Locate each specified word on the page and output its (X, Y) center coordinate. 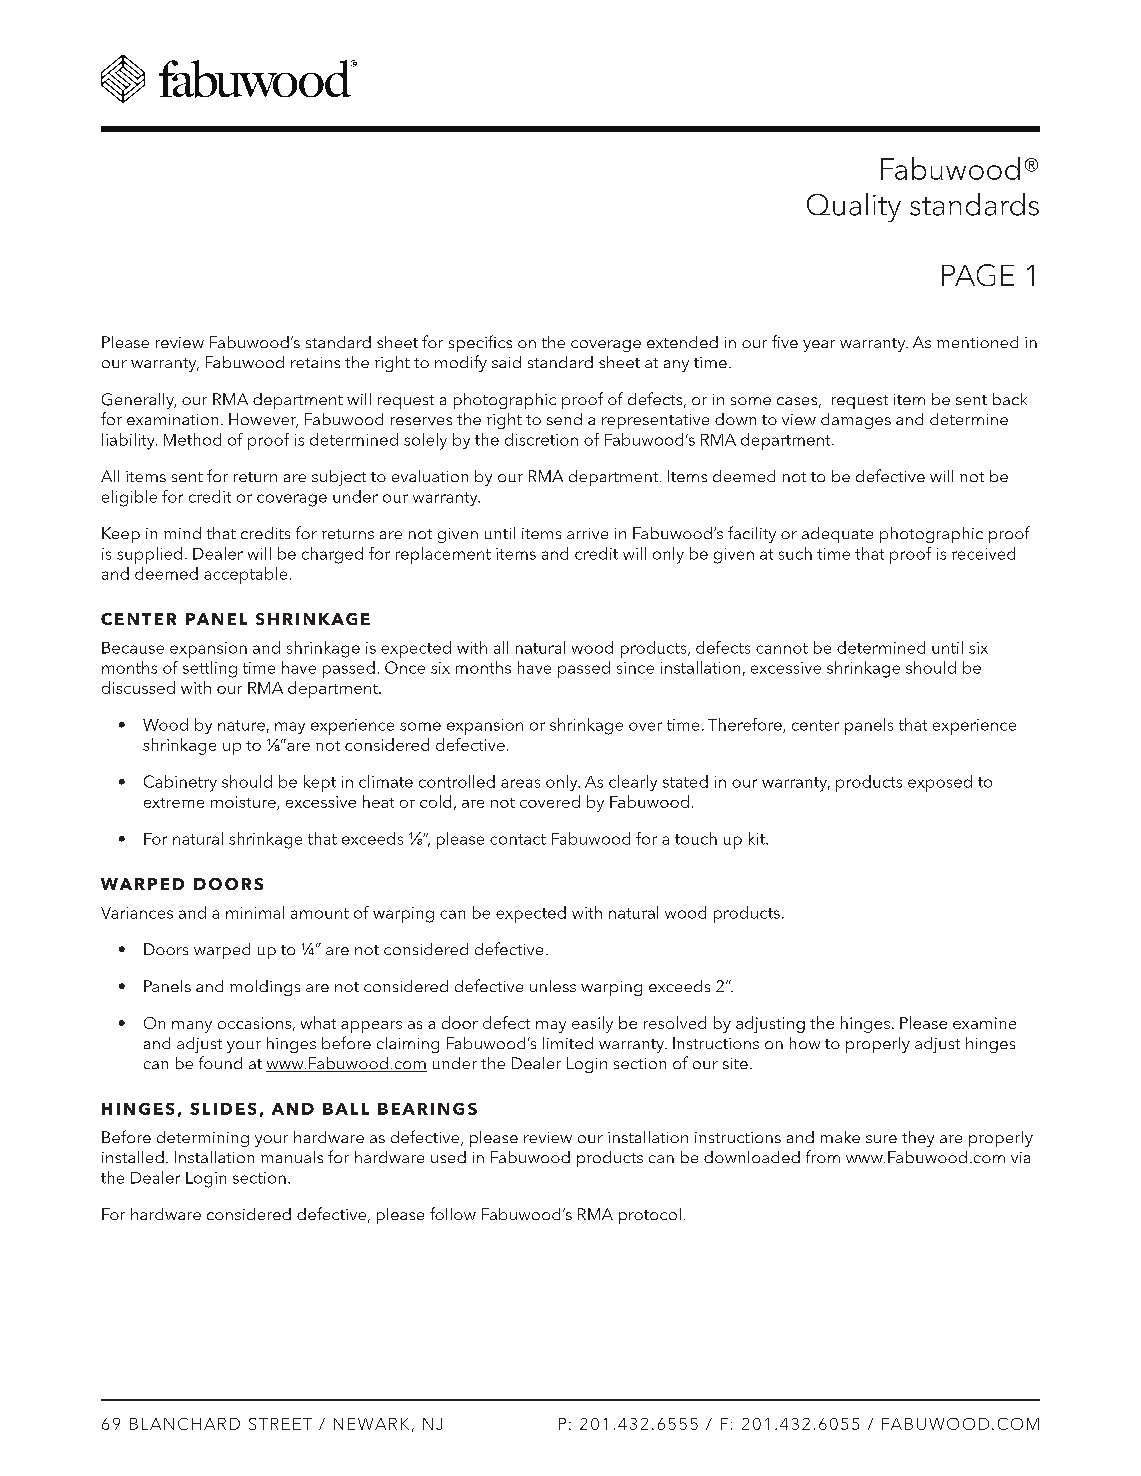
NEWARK (371, 1424)
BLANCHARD (185, 1424)
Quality (854, 207)
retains (315, 362)
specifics (480, 343)
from (823, 1156)
